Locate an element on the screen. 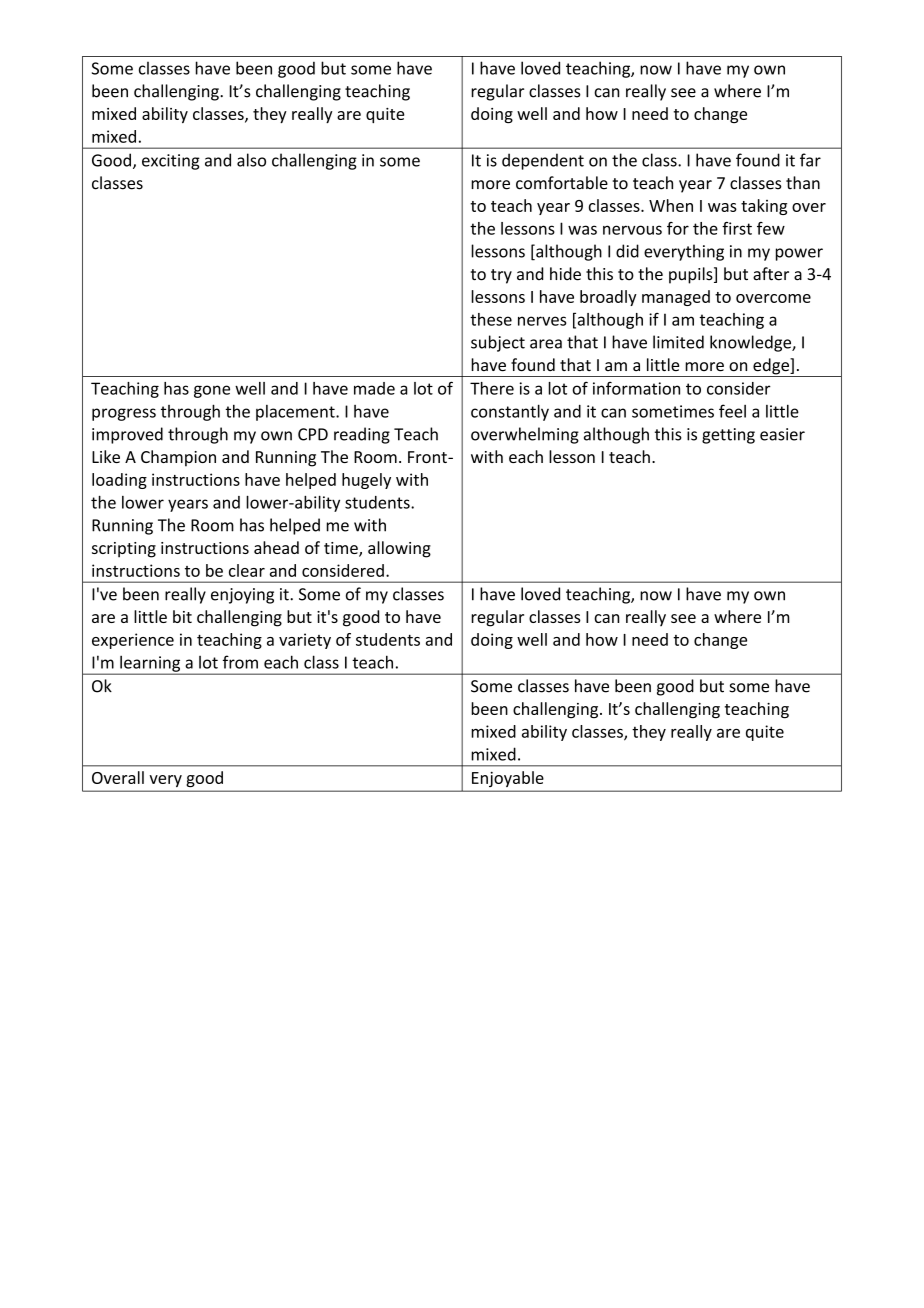  taking is located at coordinates (764, 207).
